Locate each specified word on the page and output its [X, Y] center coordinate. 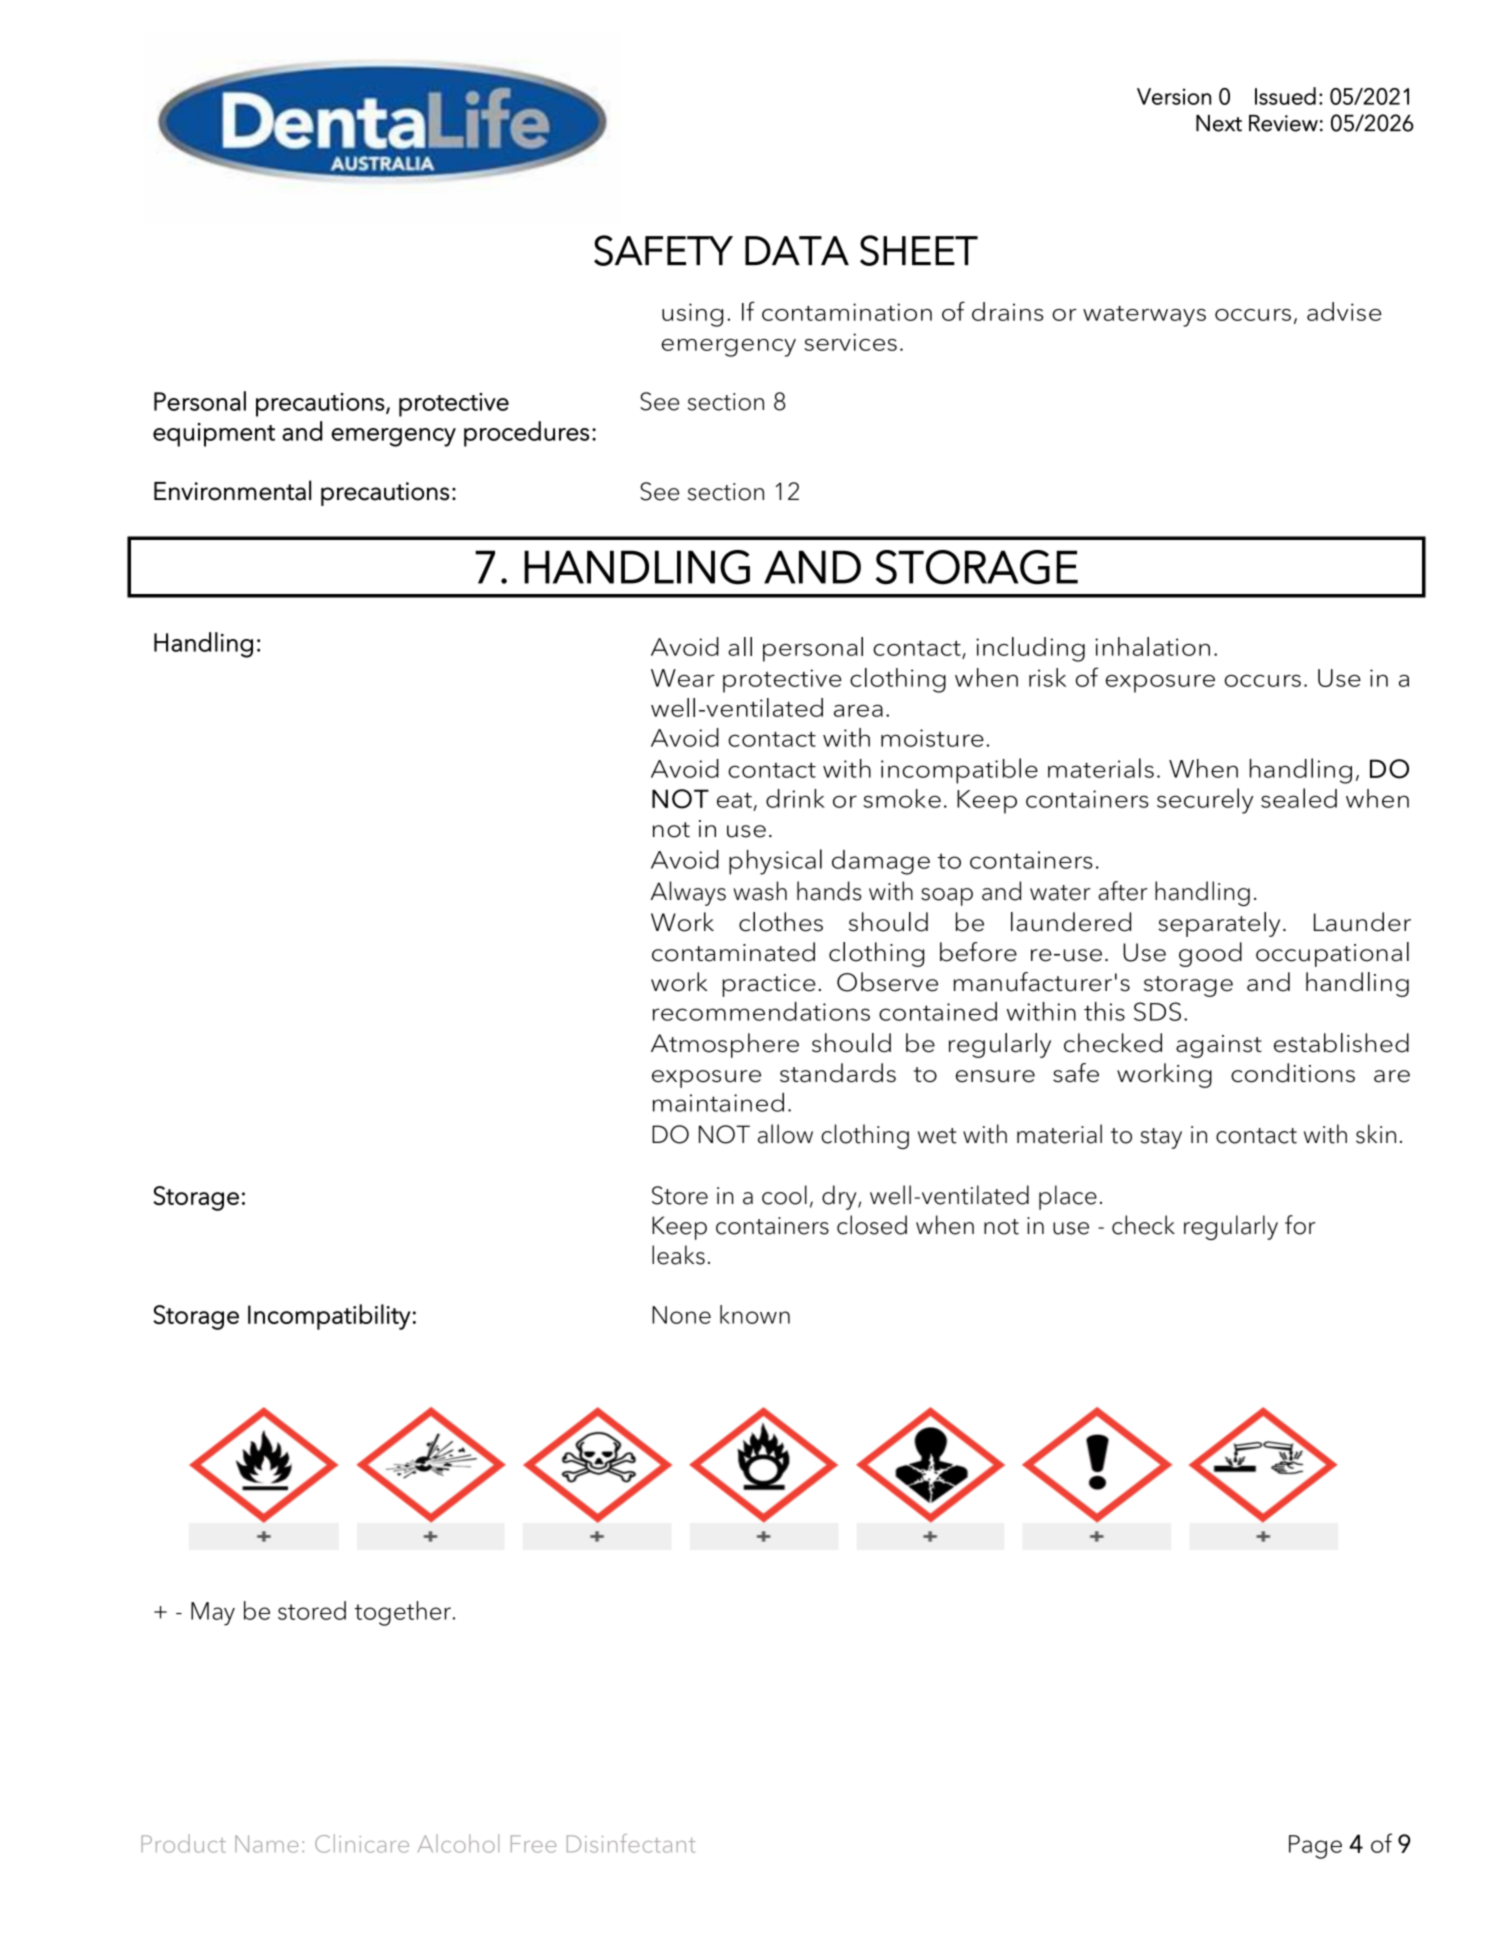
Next [1219, 123]
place [1068, 1197]
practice [769, 985]
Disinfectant [631, 1843]
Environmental [232, 490]
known [755, 1314]
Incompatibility [329, 1317]
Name [266, 1844]
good [1210, 954]
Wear [683, 678]
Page [1315, 1847]
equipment [214, 435]
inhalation [1152, 646]
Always [688, 893]
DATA [797, 250]
